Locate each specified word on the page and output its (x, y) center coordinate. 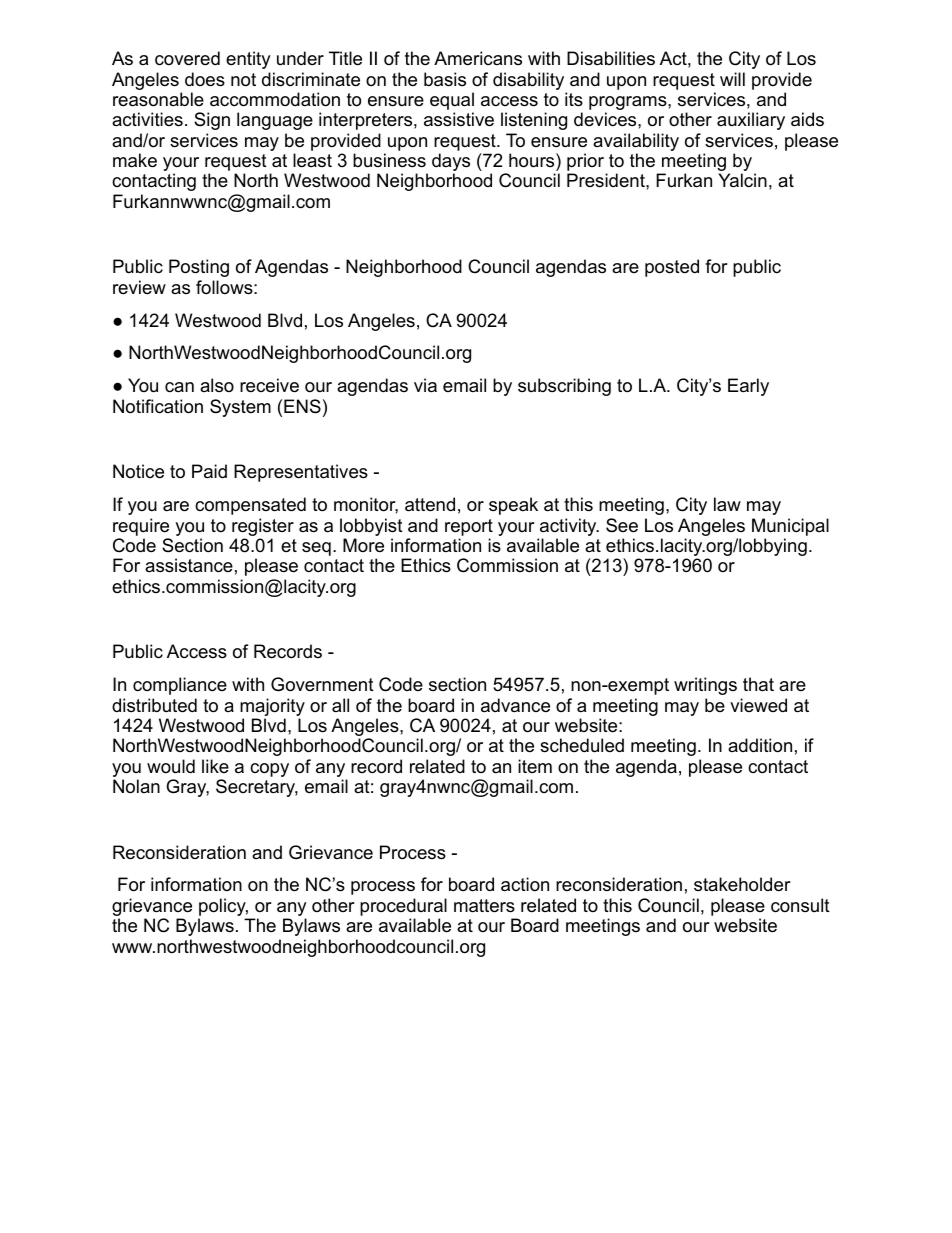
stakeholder (742, 884)
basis (445, 79)
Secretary (257, 788)
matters (484, 906)
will (732, 79)
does (205, 79)
